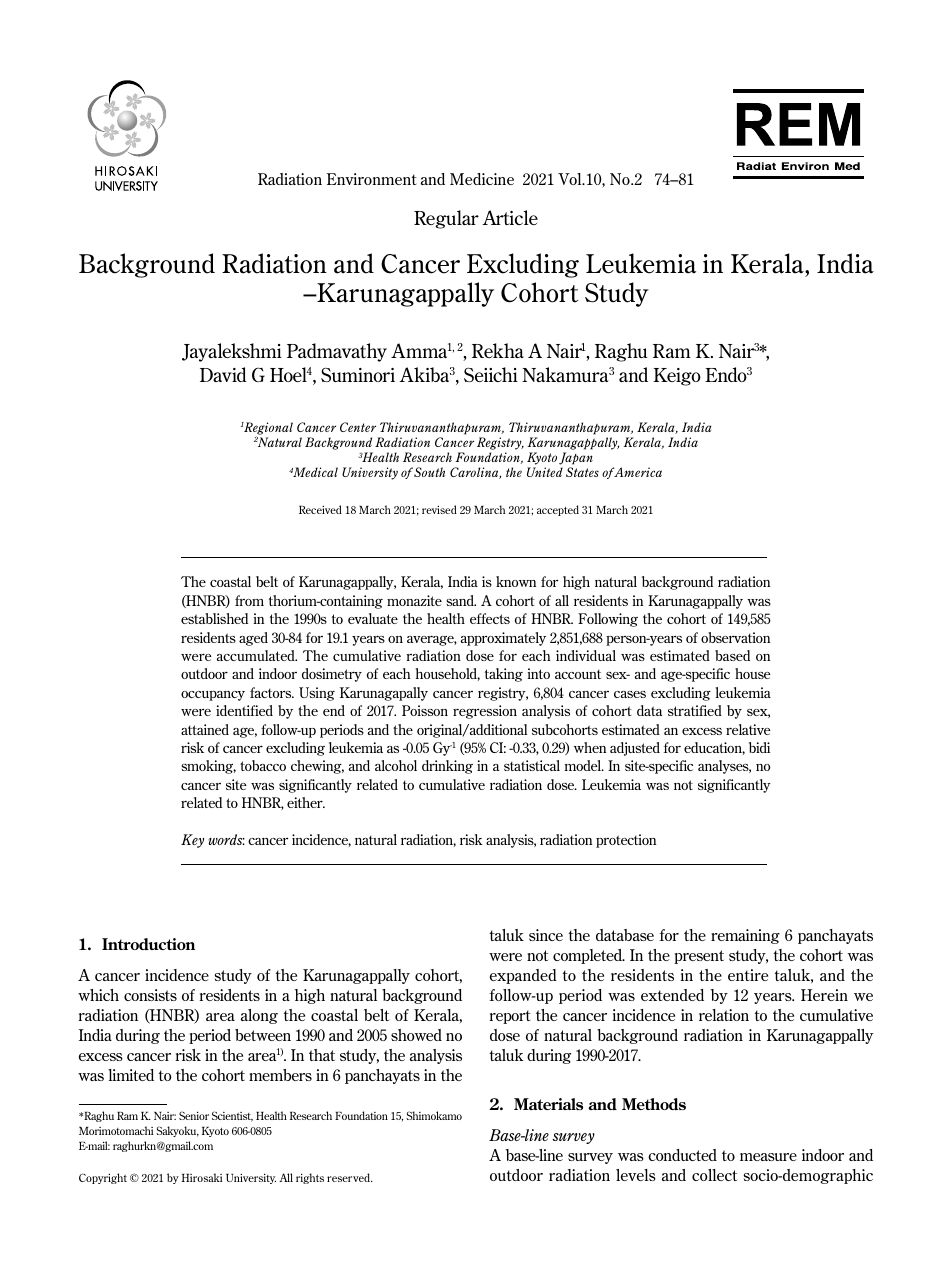 Image resolution: width=952 pixels, height=1265 pixels. Describe the element at coordinates (249, 600) in the document. I see `from` at that location.
